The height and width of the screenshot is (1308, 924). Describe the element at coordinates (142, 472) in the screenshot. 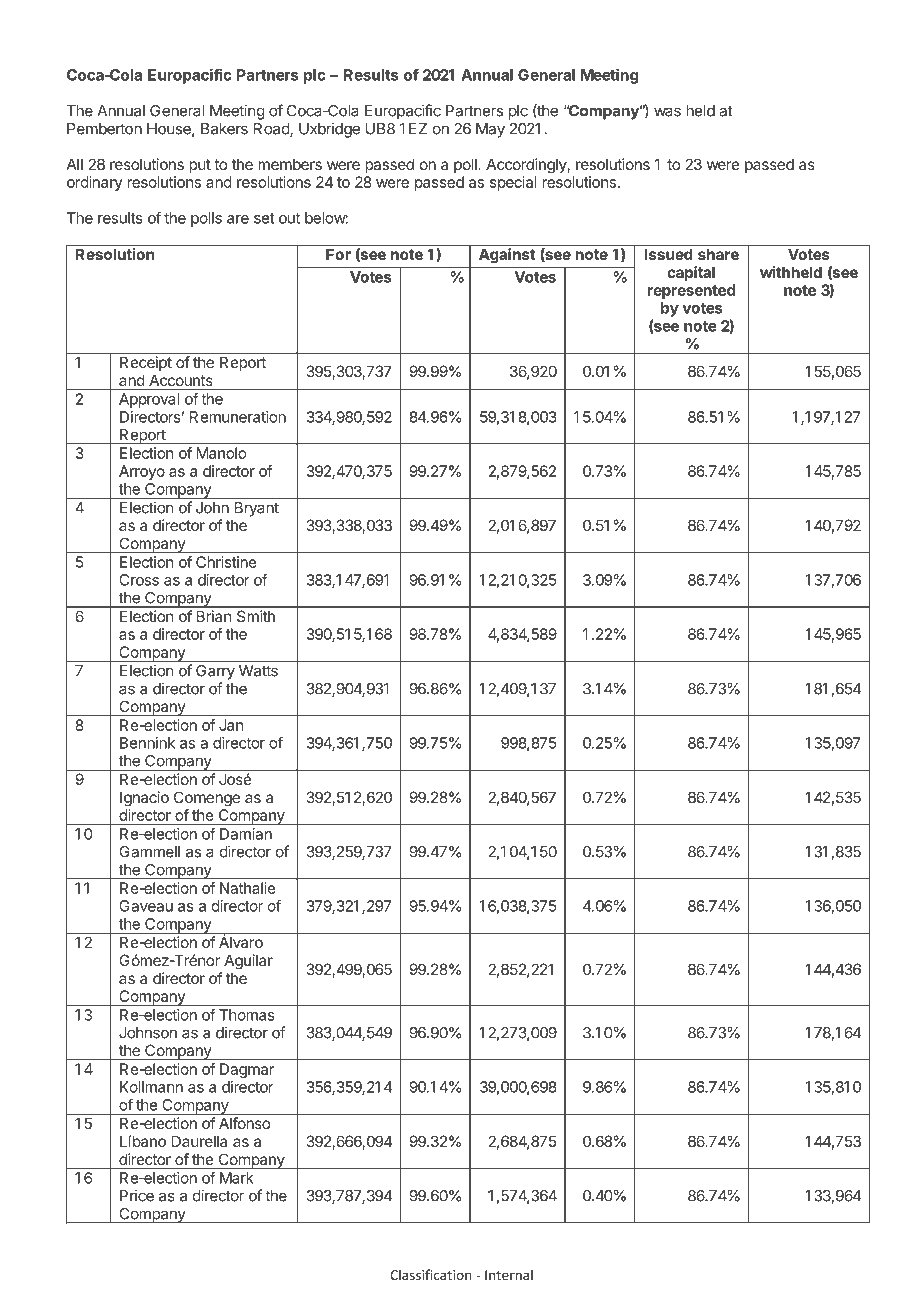

I see `Arroyo` at that location.
